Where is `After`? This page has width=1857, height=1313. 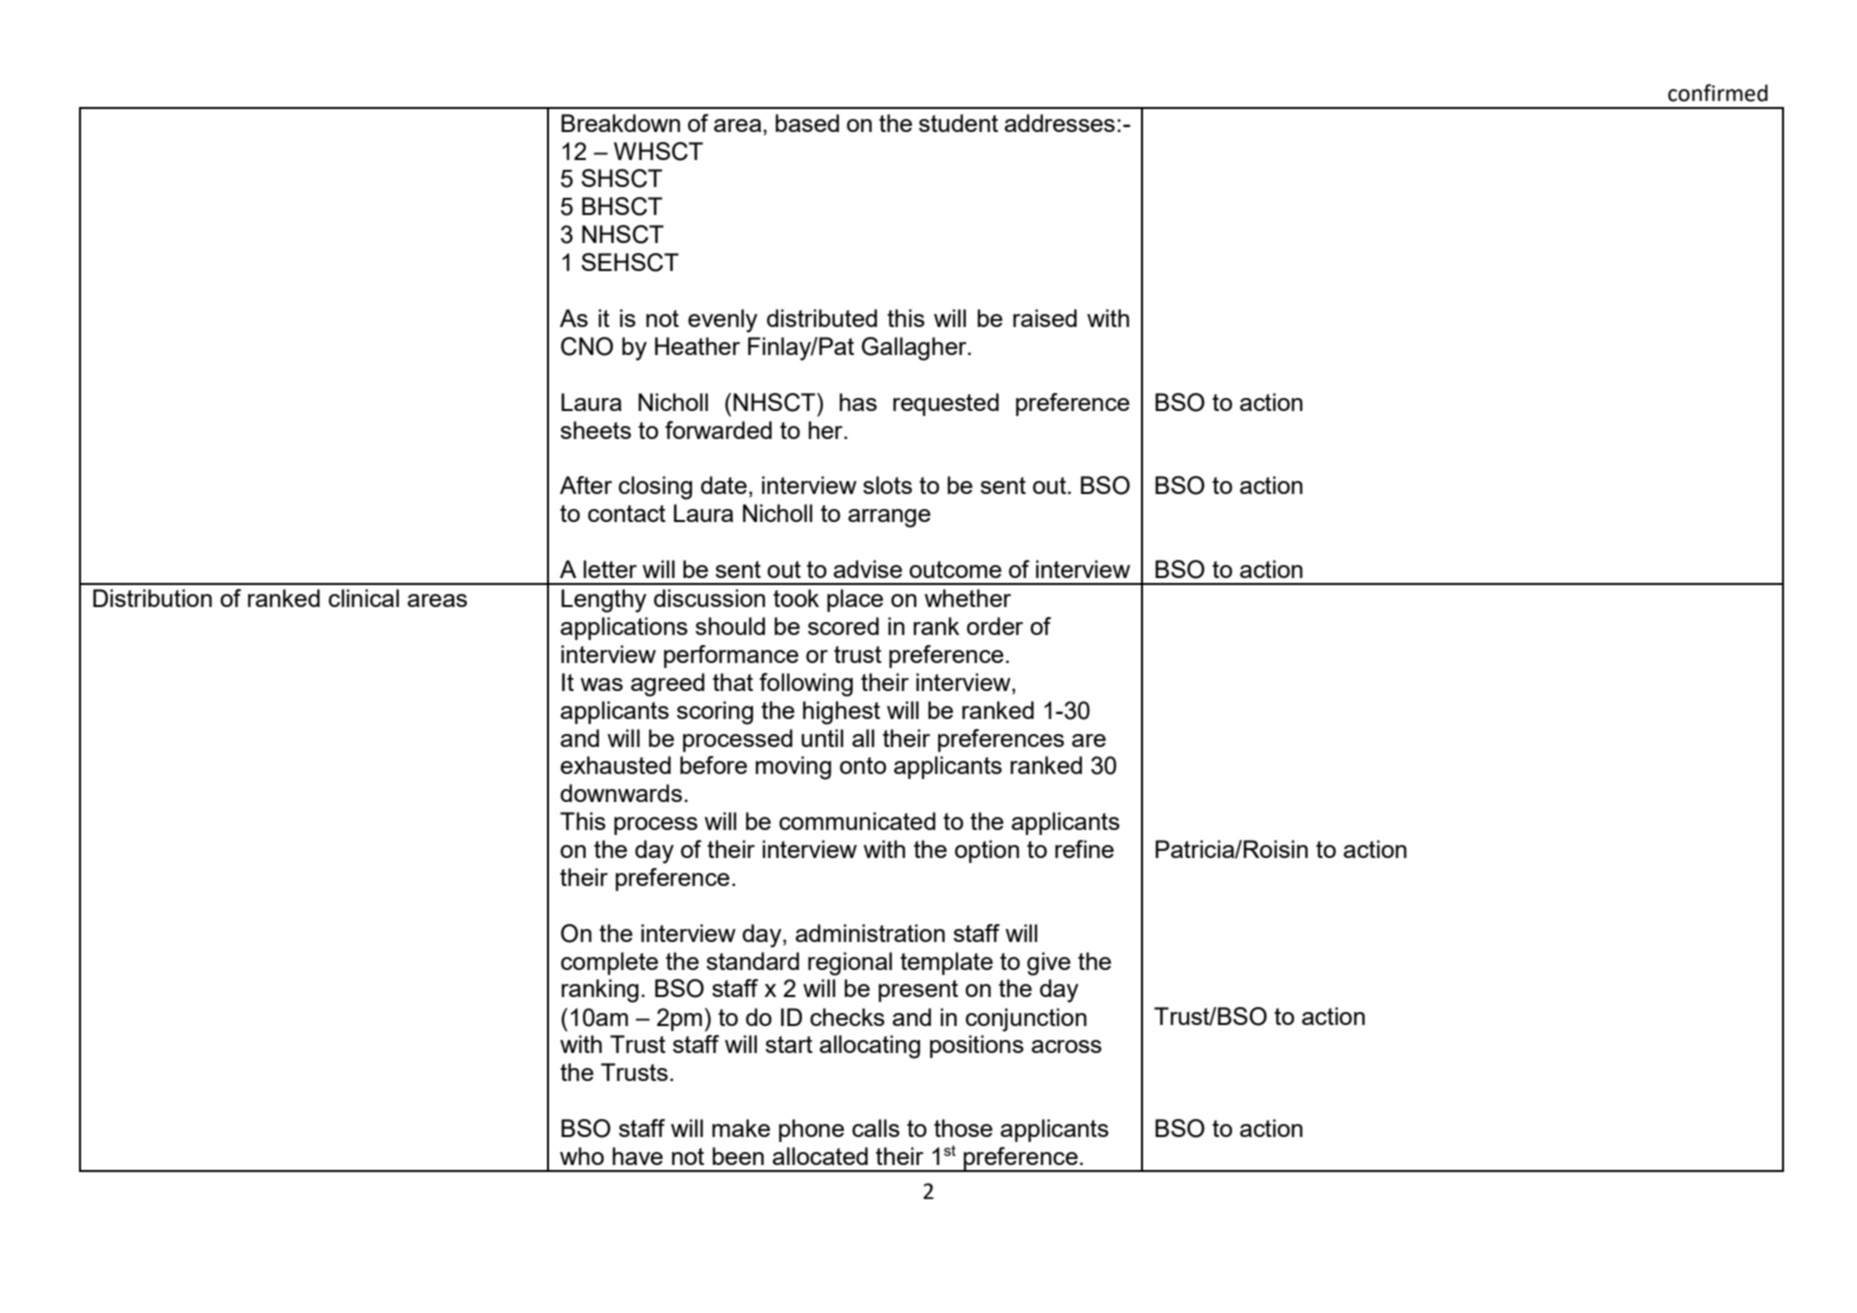
After is located at coordinates (586, 485).
